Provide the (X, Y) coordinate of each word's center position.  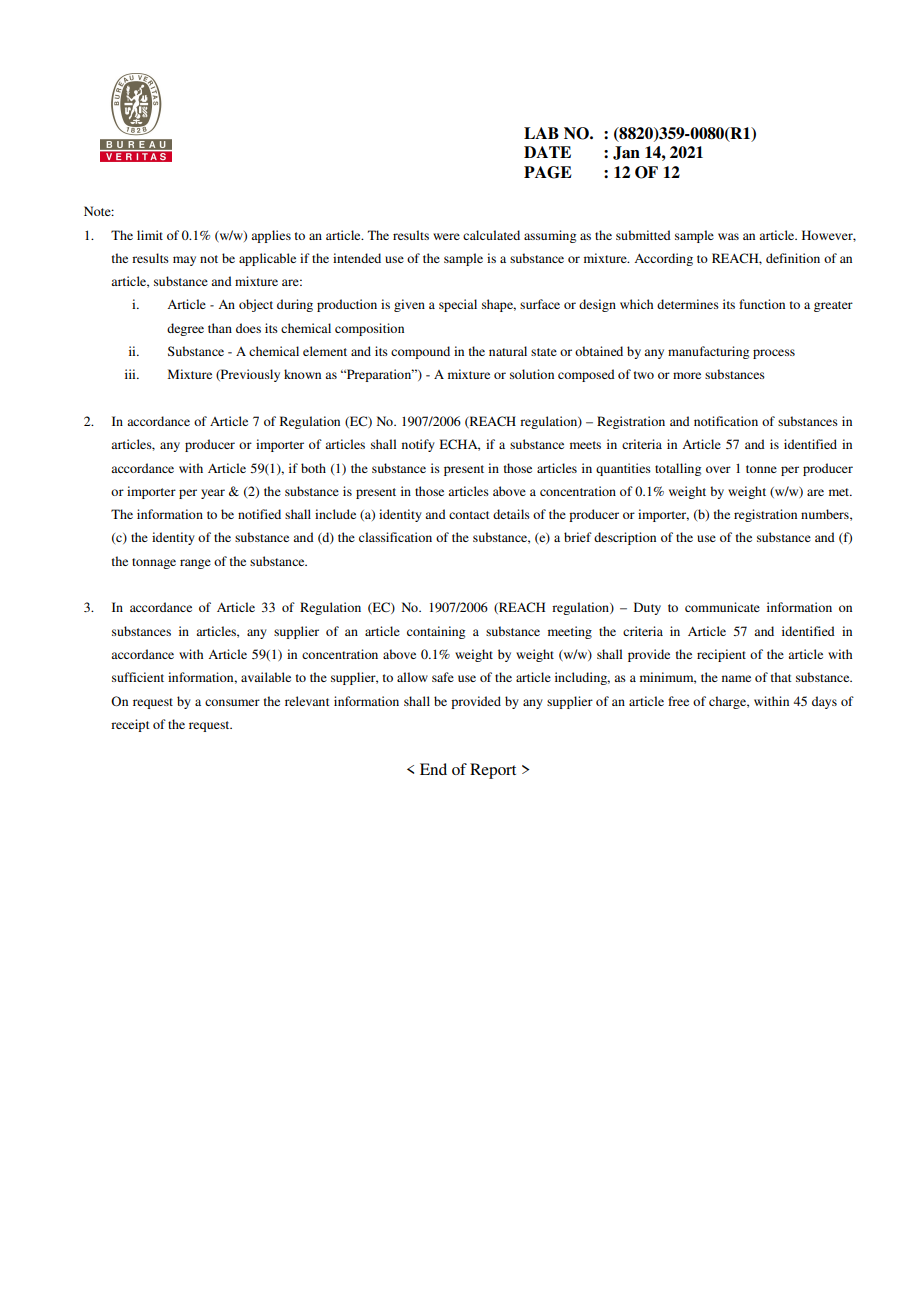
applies (271, 236)
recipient (721, 655)
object (256, 305)
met (840, 492)
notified (259, 514)
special (458, 305)
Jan (626, 153)
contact (469, 515)
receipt (130, 725)
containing (436, 632)
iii (131, 374)
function (762, 304)
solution (532, 374)
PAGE (548, 172)
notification (726, 421)
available (266, 677)
